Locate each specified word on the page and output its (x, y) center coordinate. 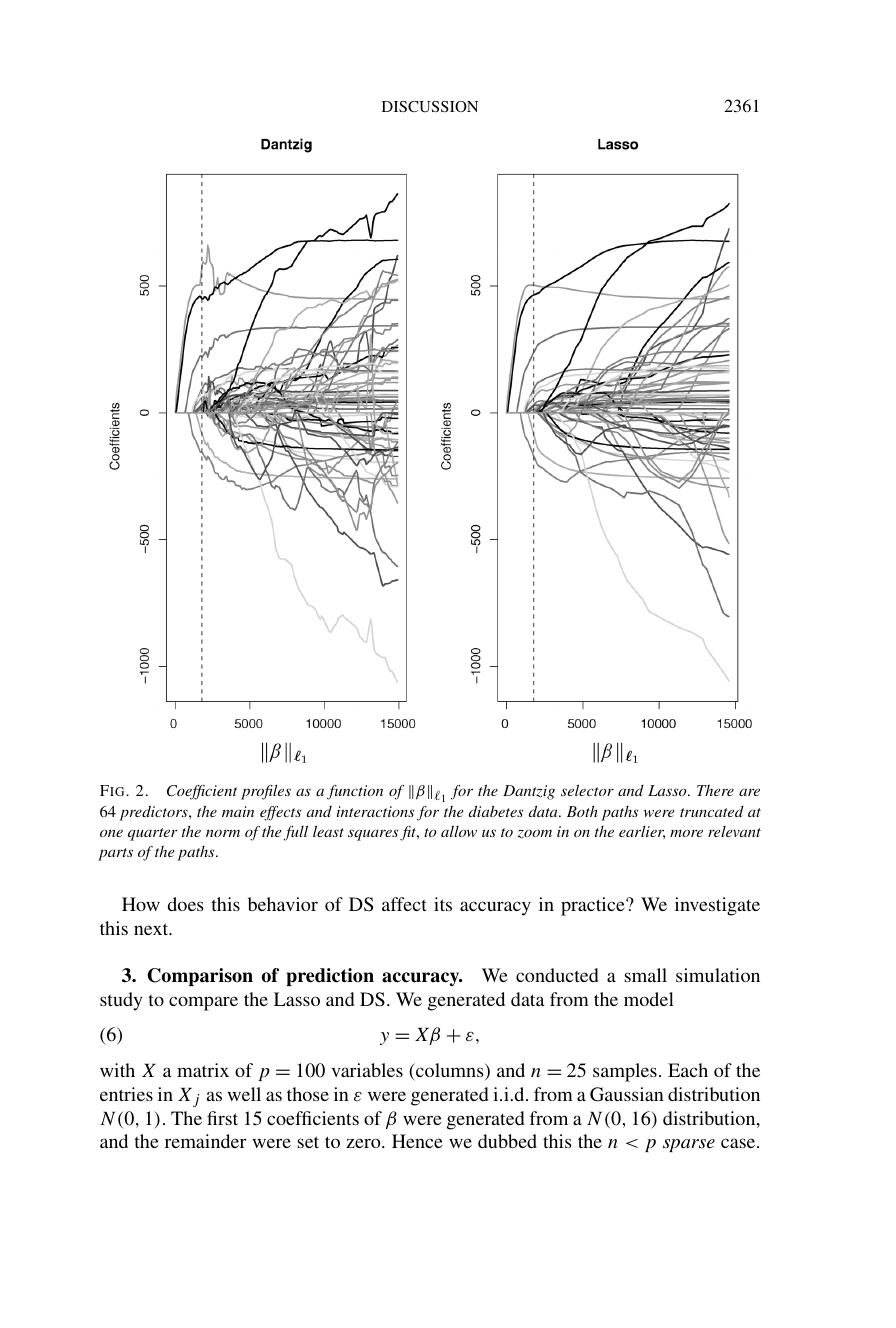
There (715, 790)
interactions (375, 811)
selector (587, 790)
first (222, 1118)
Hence (417, 1141)
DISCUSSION (430, 107)
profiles (266, 792)
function (355, 792)
